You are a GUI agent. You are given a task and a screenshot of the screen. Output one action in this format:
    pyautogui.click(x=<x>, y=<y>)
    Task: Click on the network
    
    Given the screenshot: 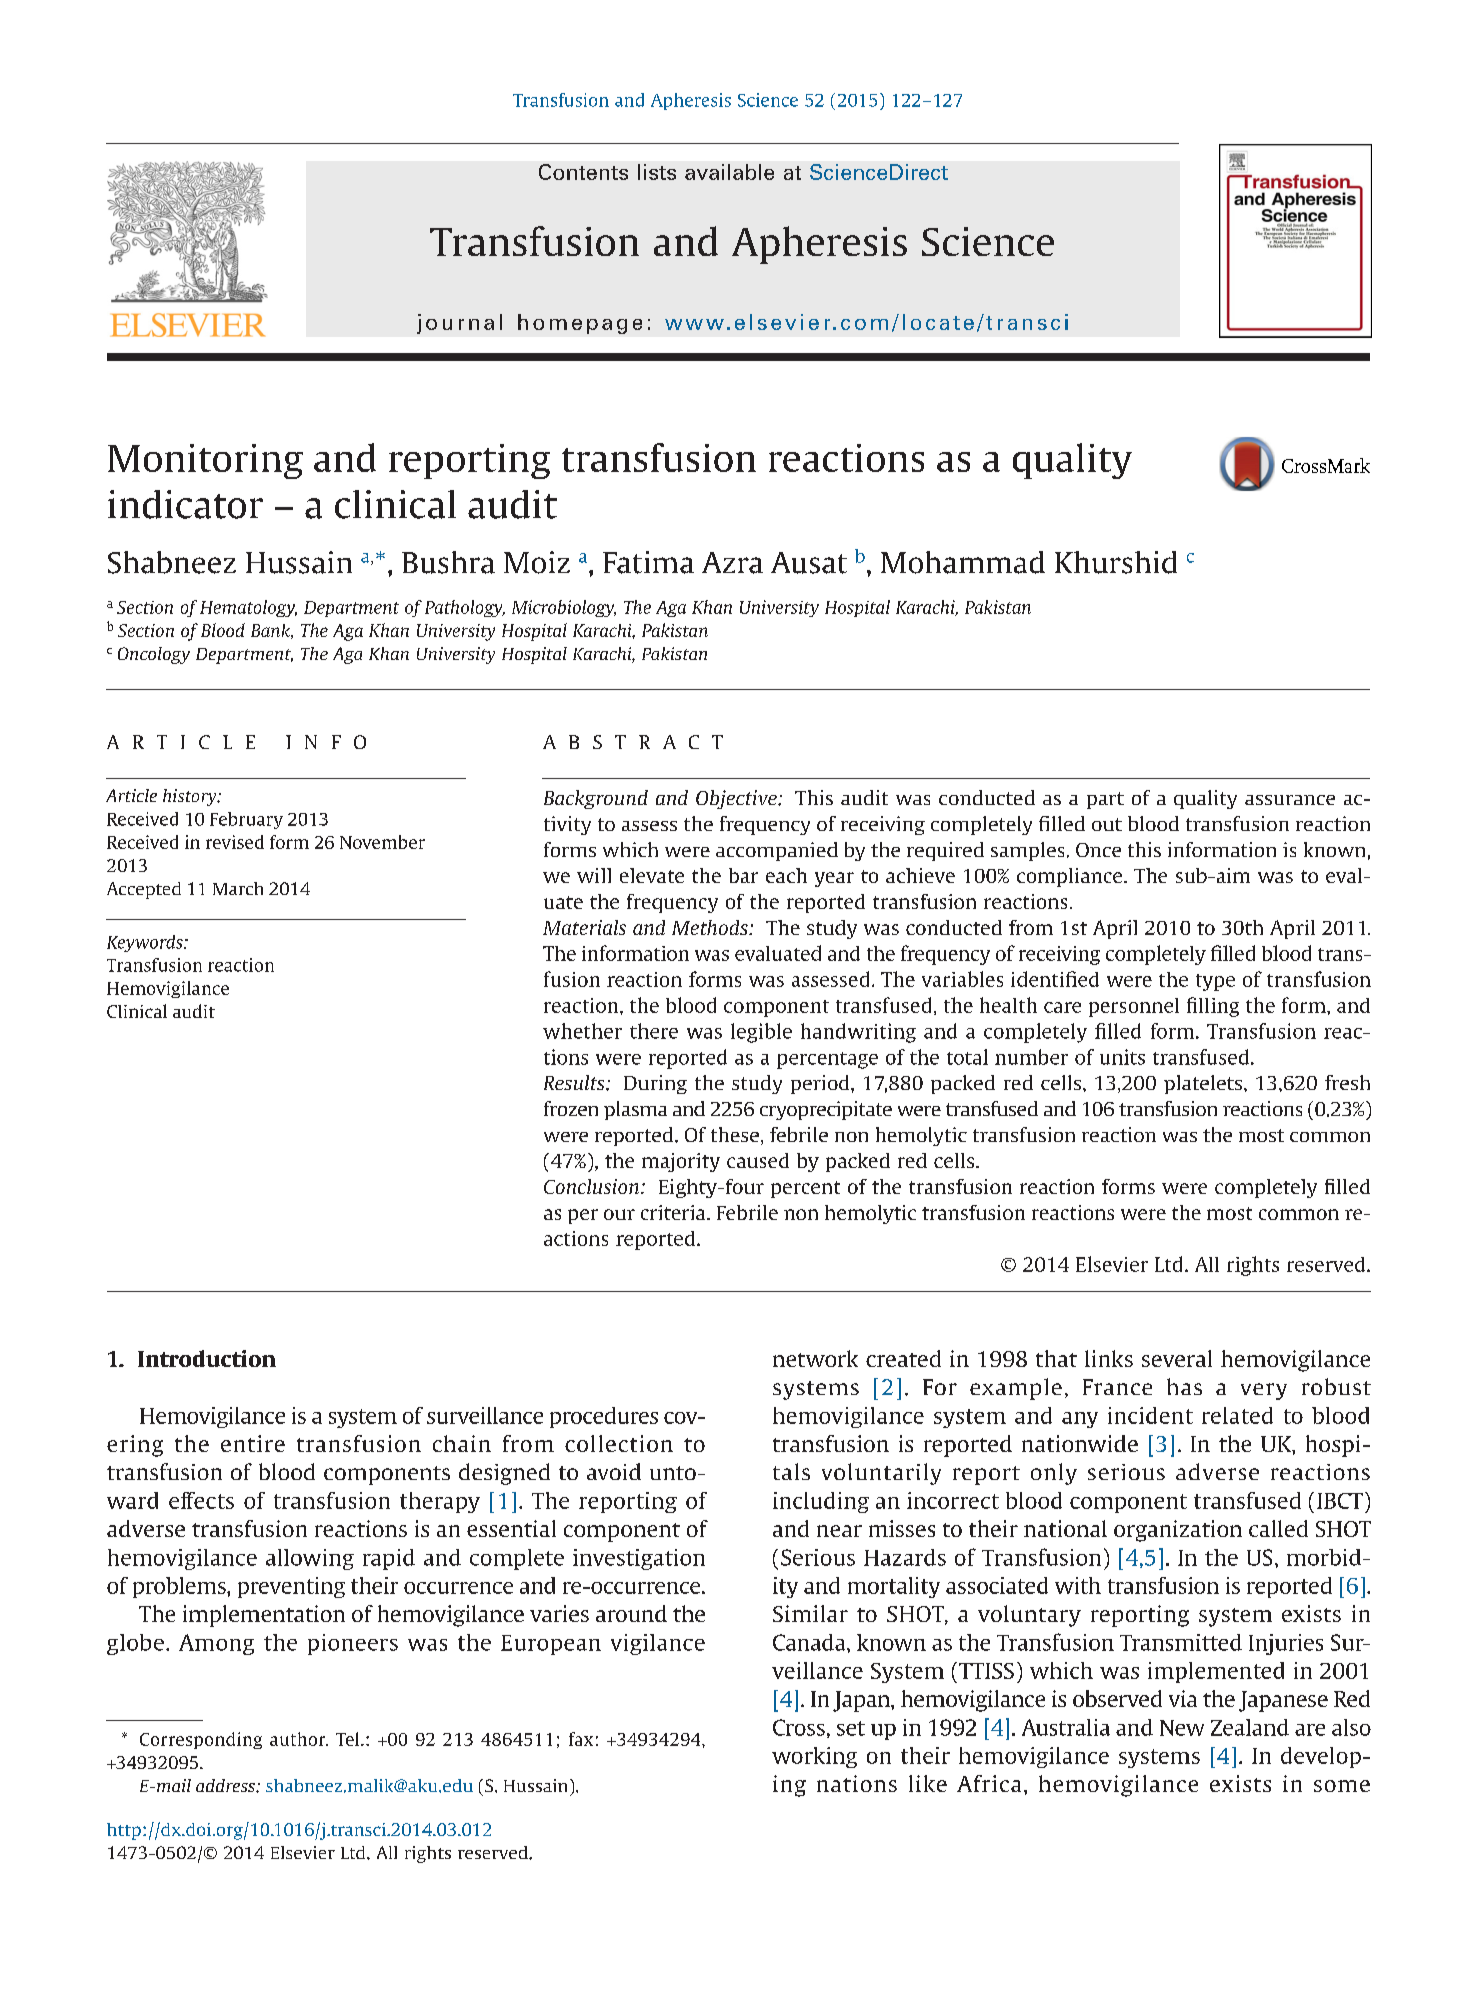 What is the action you would take?
    pyautogui.click(x=815, y=1358)
